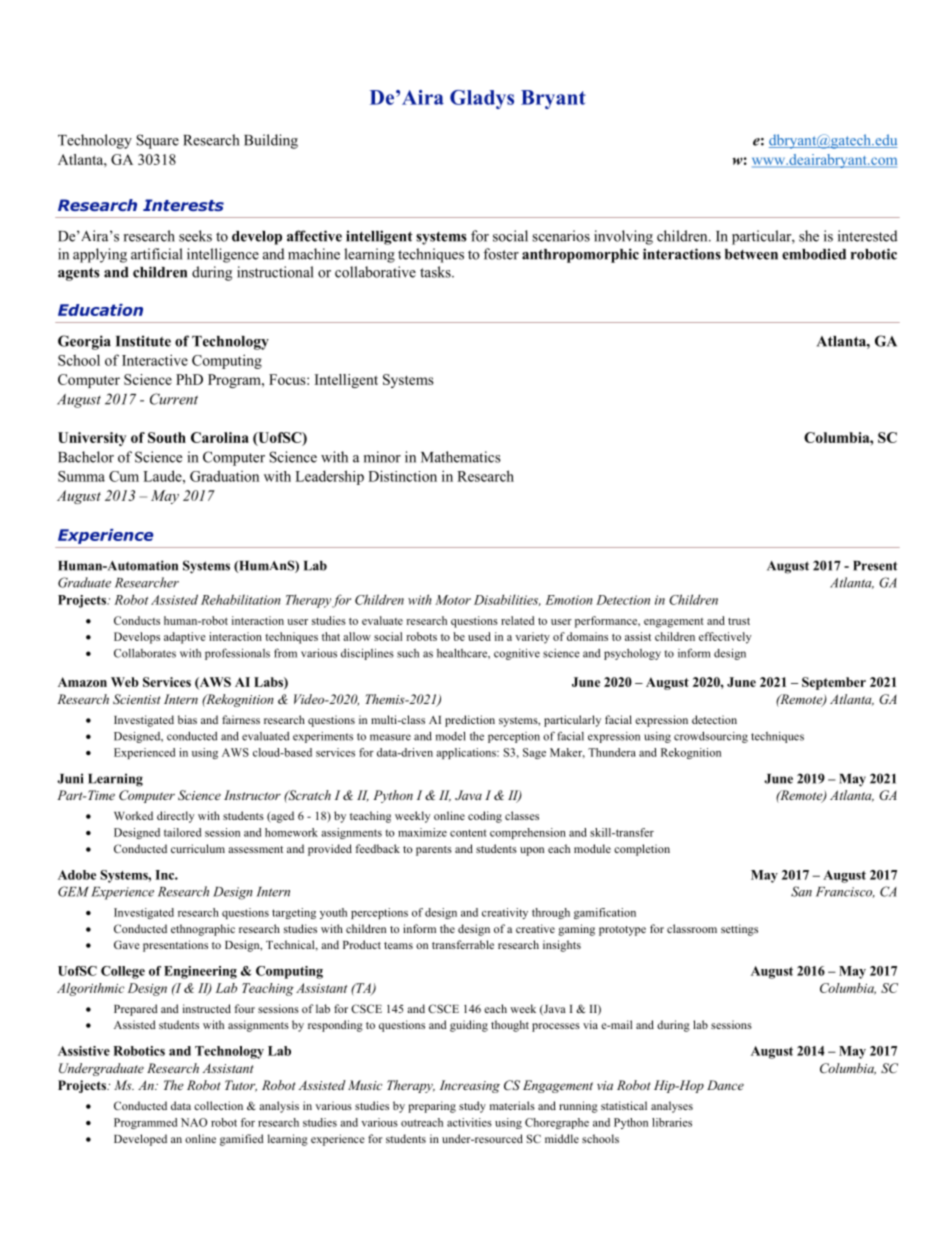 The width and height of the screenshot is (952, 1233). What do you see at coordinates (194, 1122) in the screenshot?
I see `NAO` at bounding box center [194, 1122].
